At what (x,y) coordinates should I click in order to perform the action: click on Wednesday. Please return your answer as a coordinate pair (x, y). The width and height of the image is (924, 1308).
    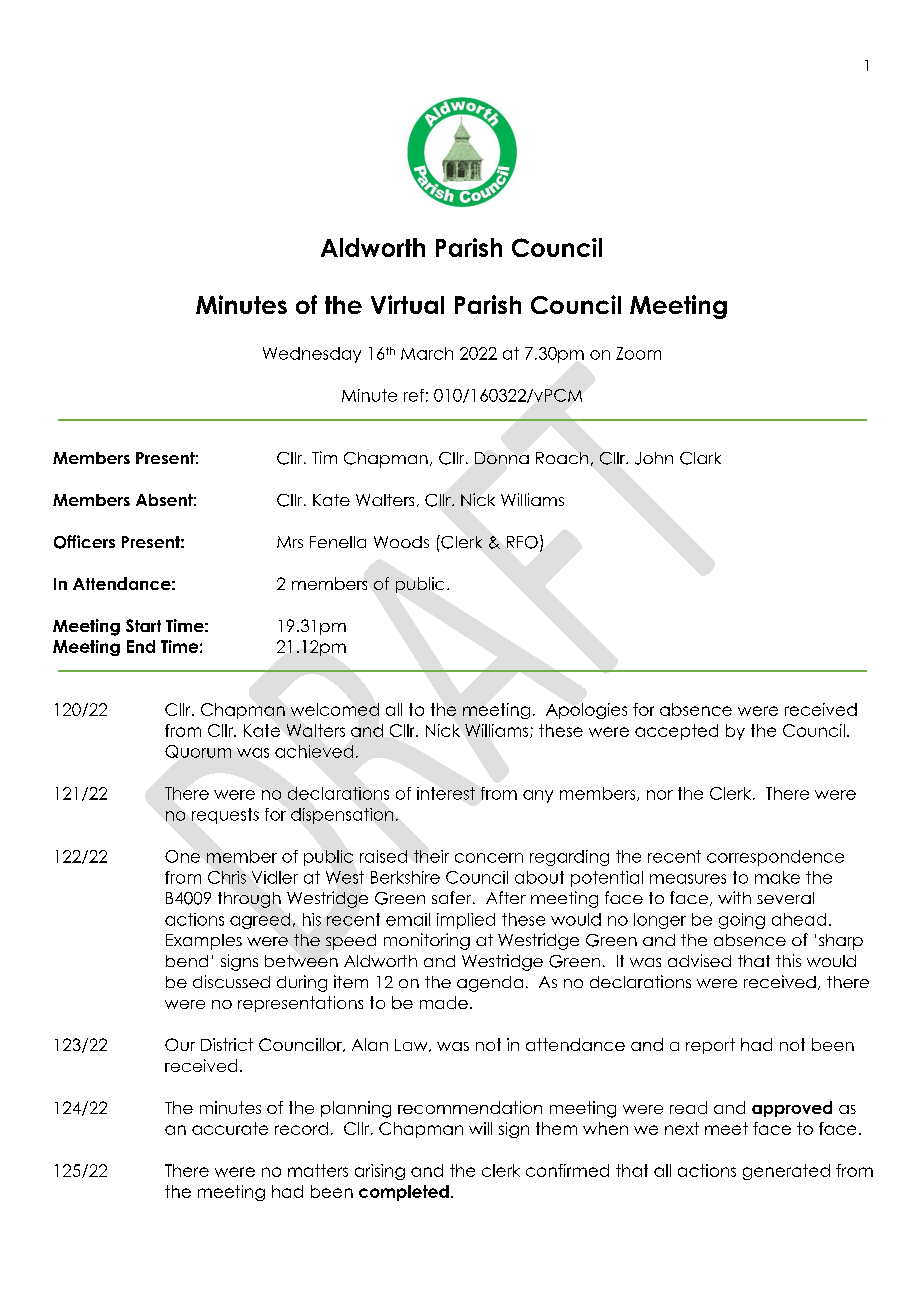
    Looking at the image, I should click on (312, 355).
